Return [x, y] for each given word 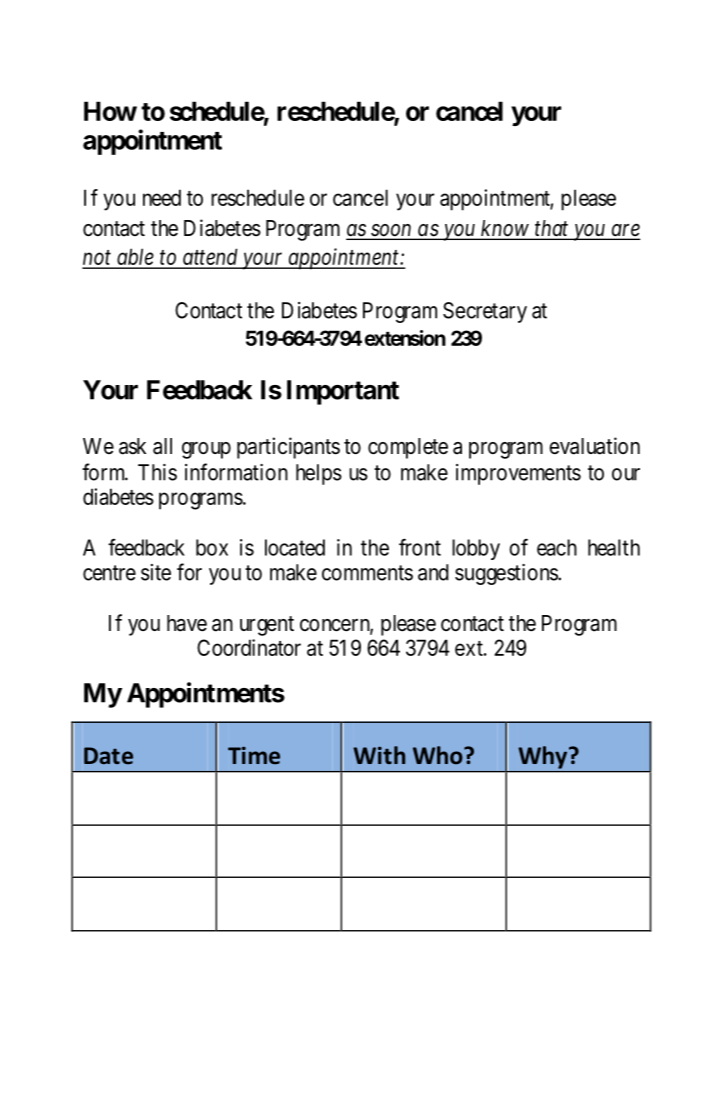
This [157, 472]
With [379, 755]
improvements [518, 474]
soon [391, 231]
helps [319, 474]
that [552, 229]
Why [544, 757]
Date [108, 755]
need [162, 197]
